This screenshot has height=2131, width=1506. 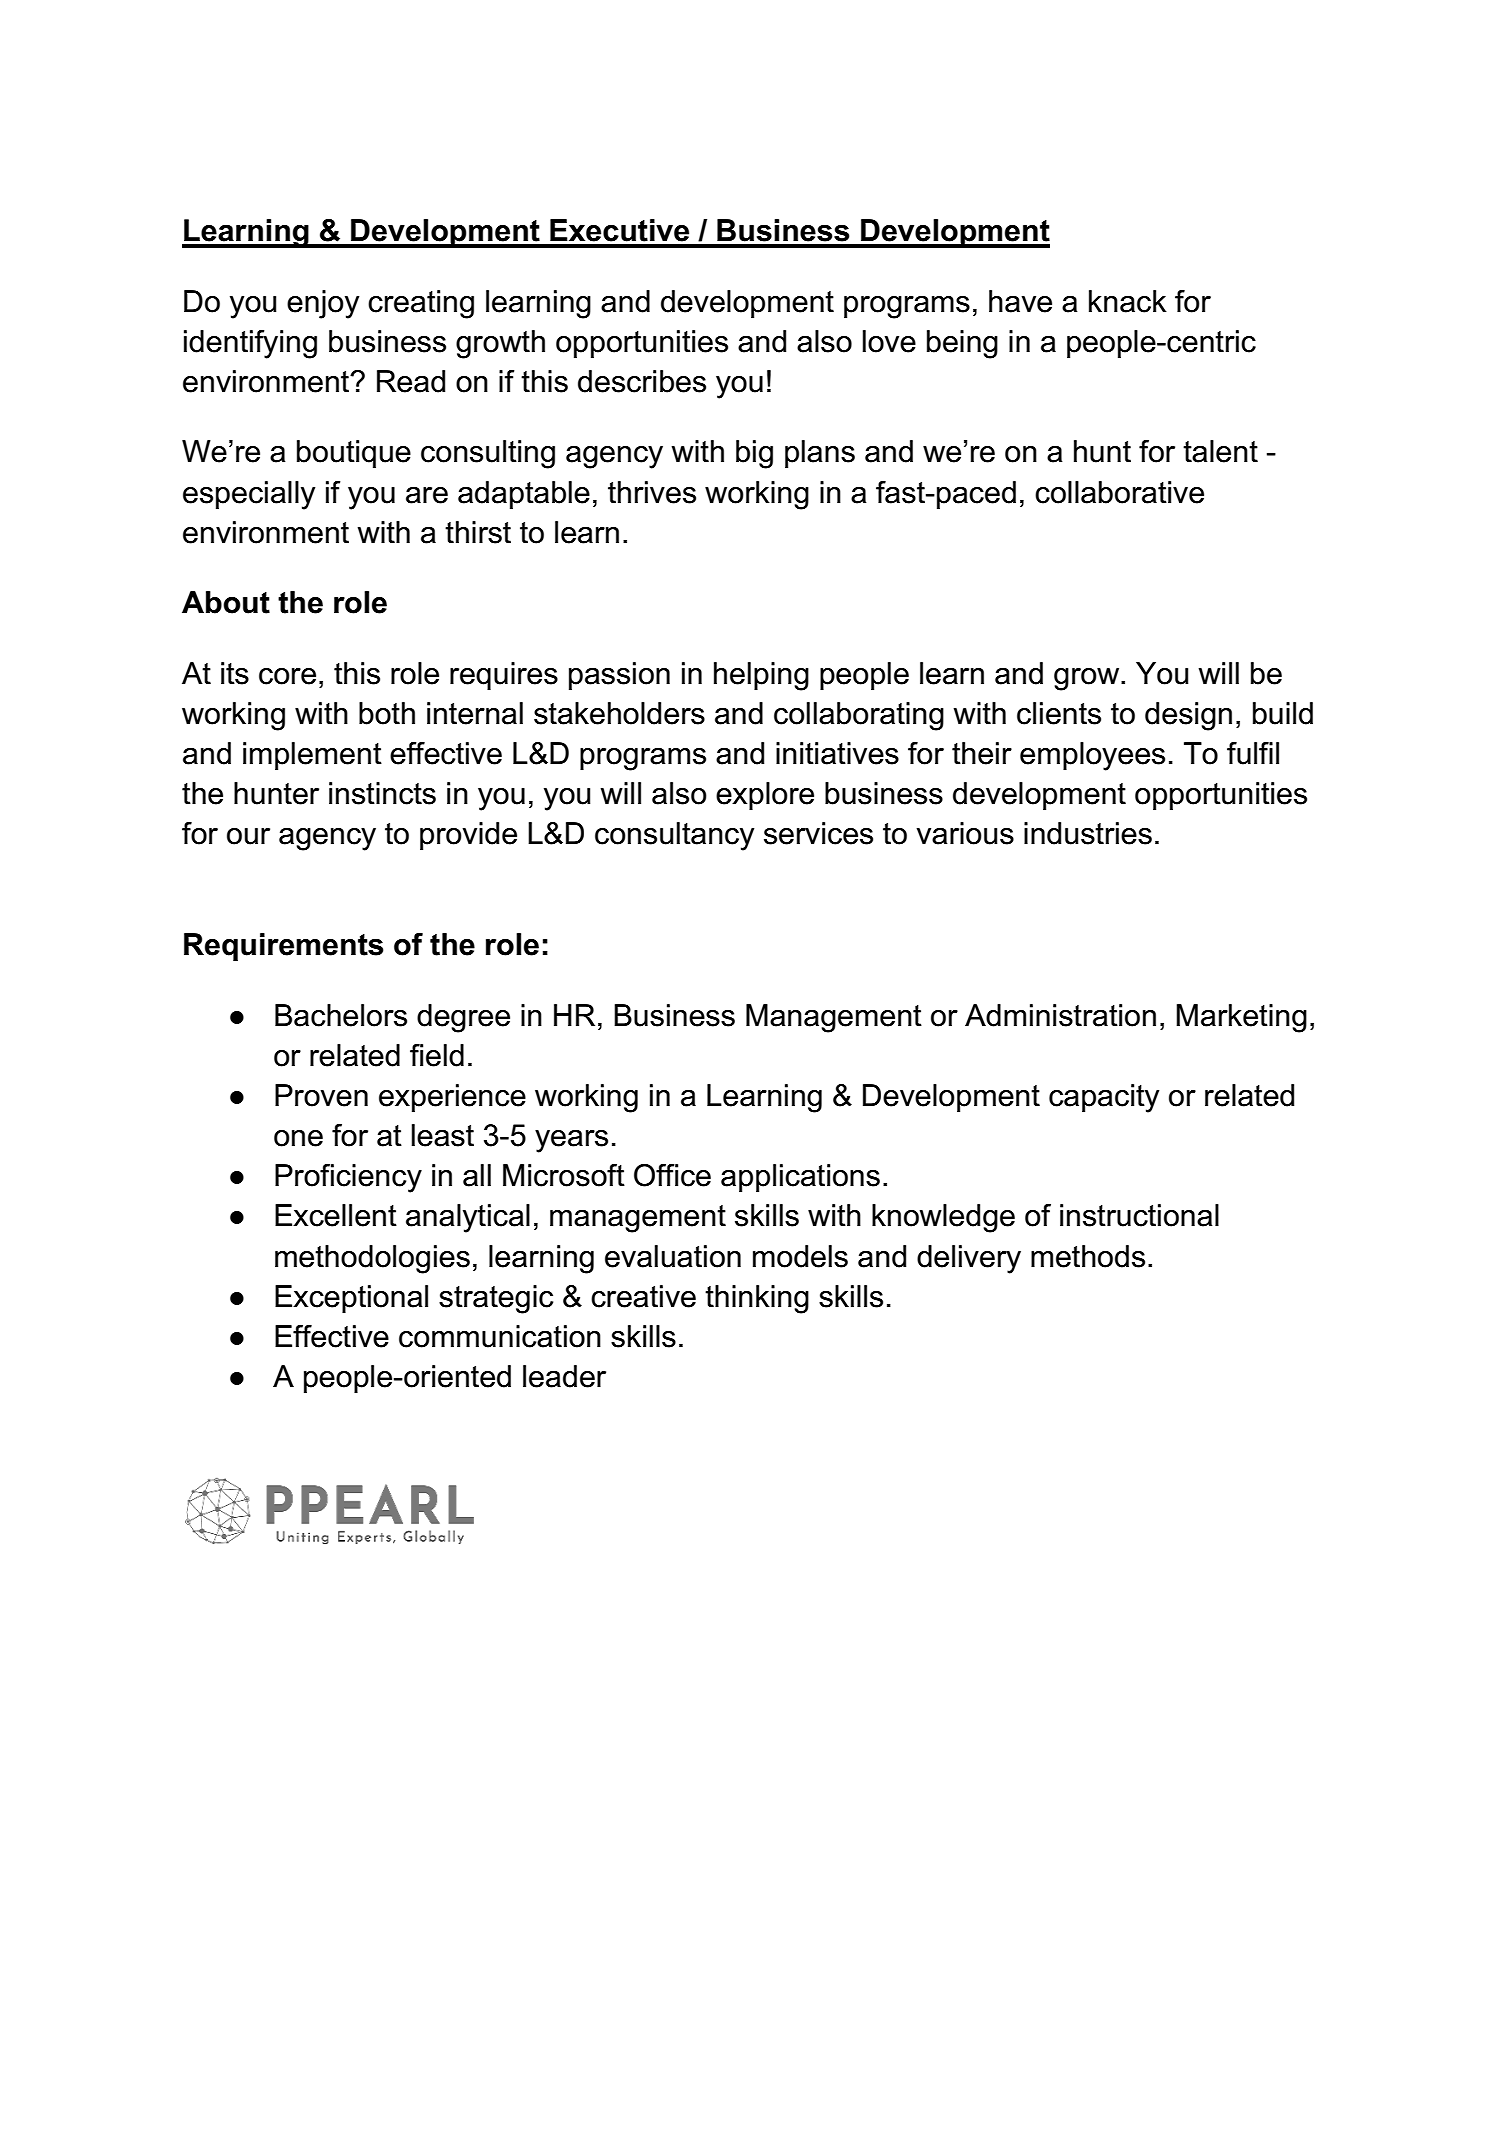 What do you see at coordinates (226, 602) in the screenshot?
I see `About` at bounding box center [226, 602].
